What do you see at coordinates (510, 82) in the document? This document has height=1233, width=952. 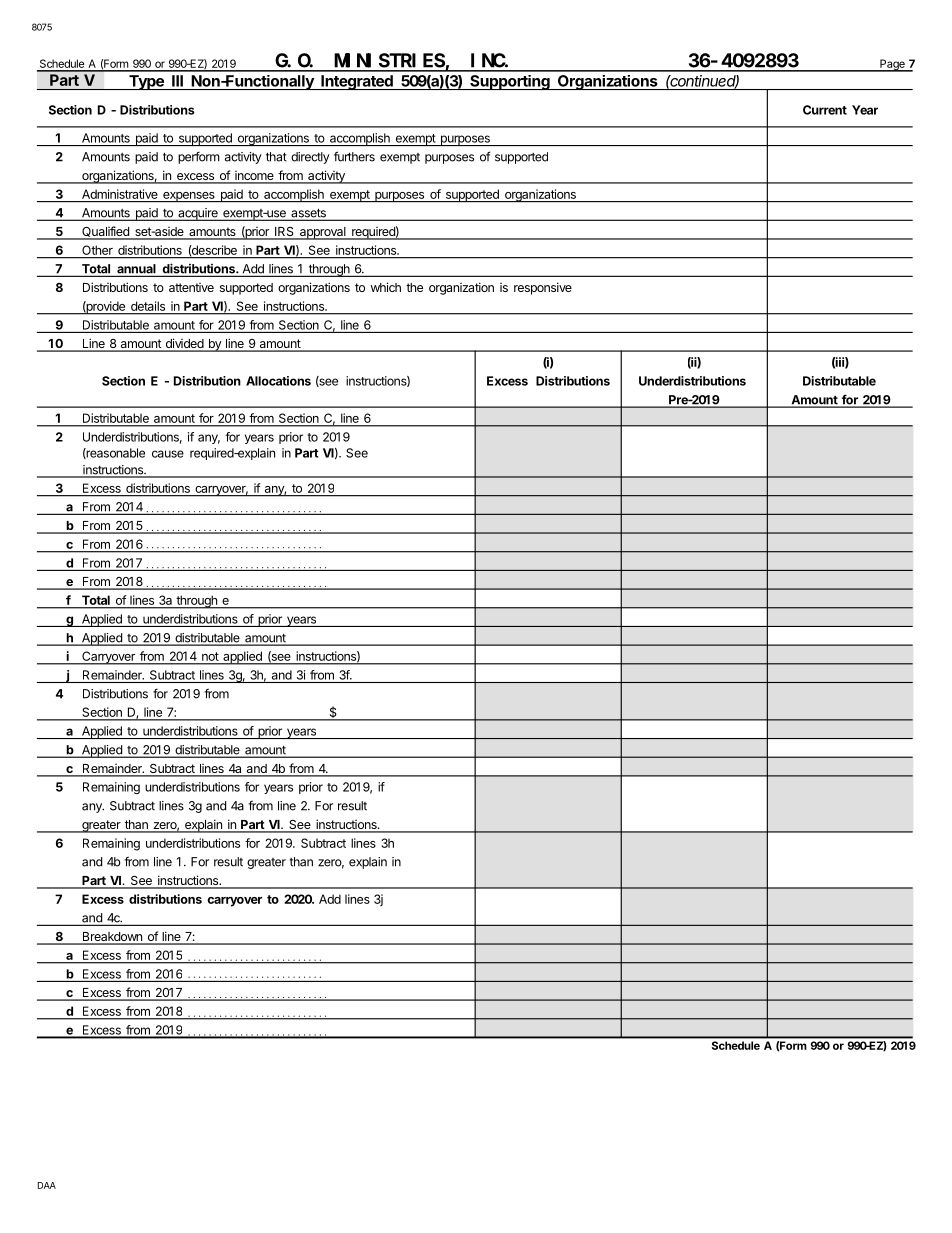 I see `Supporting` at bounding box center [510, 82].
